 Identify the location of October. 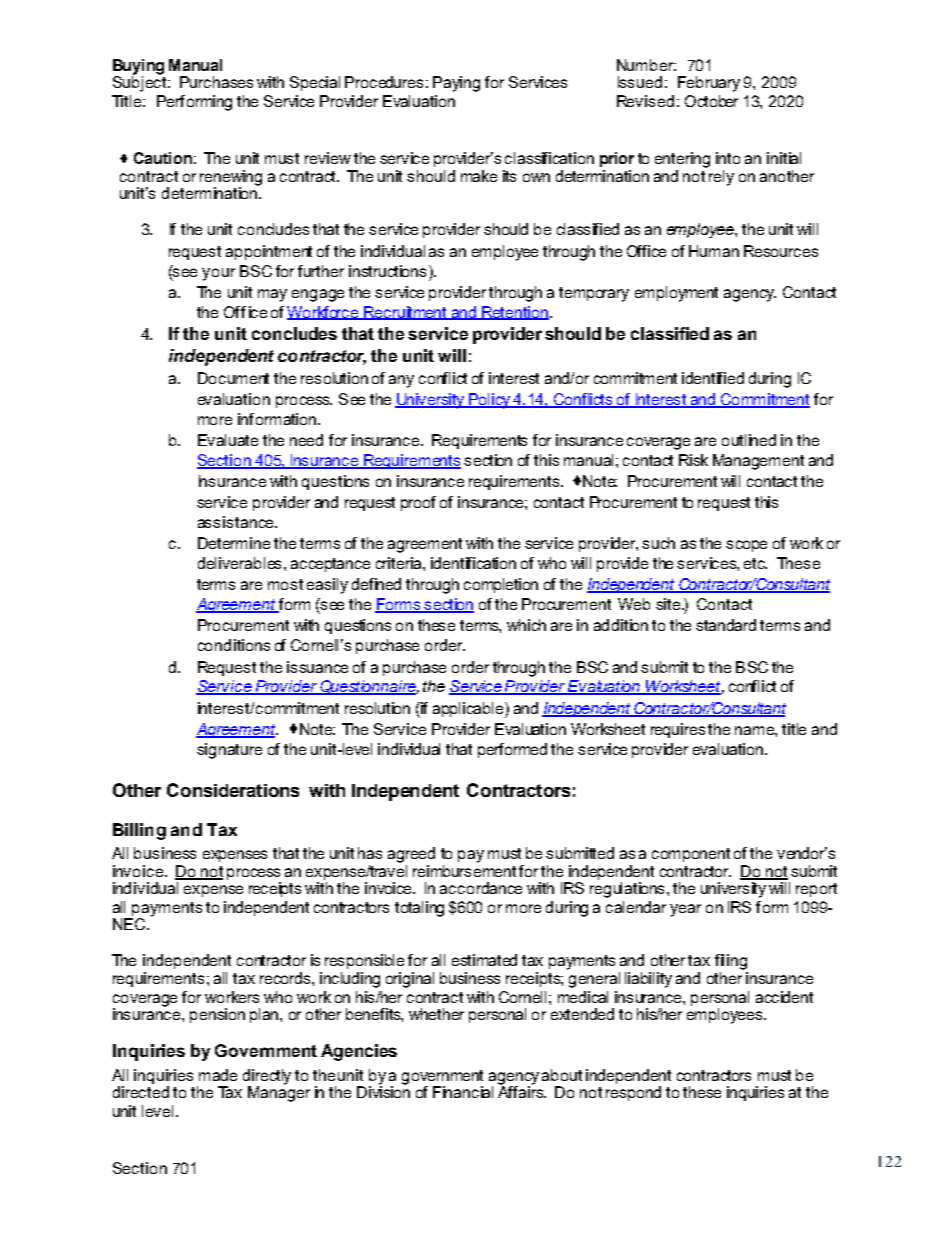
(711, 101).
